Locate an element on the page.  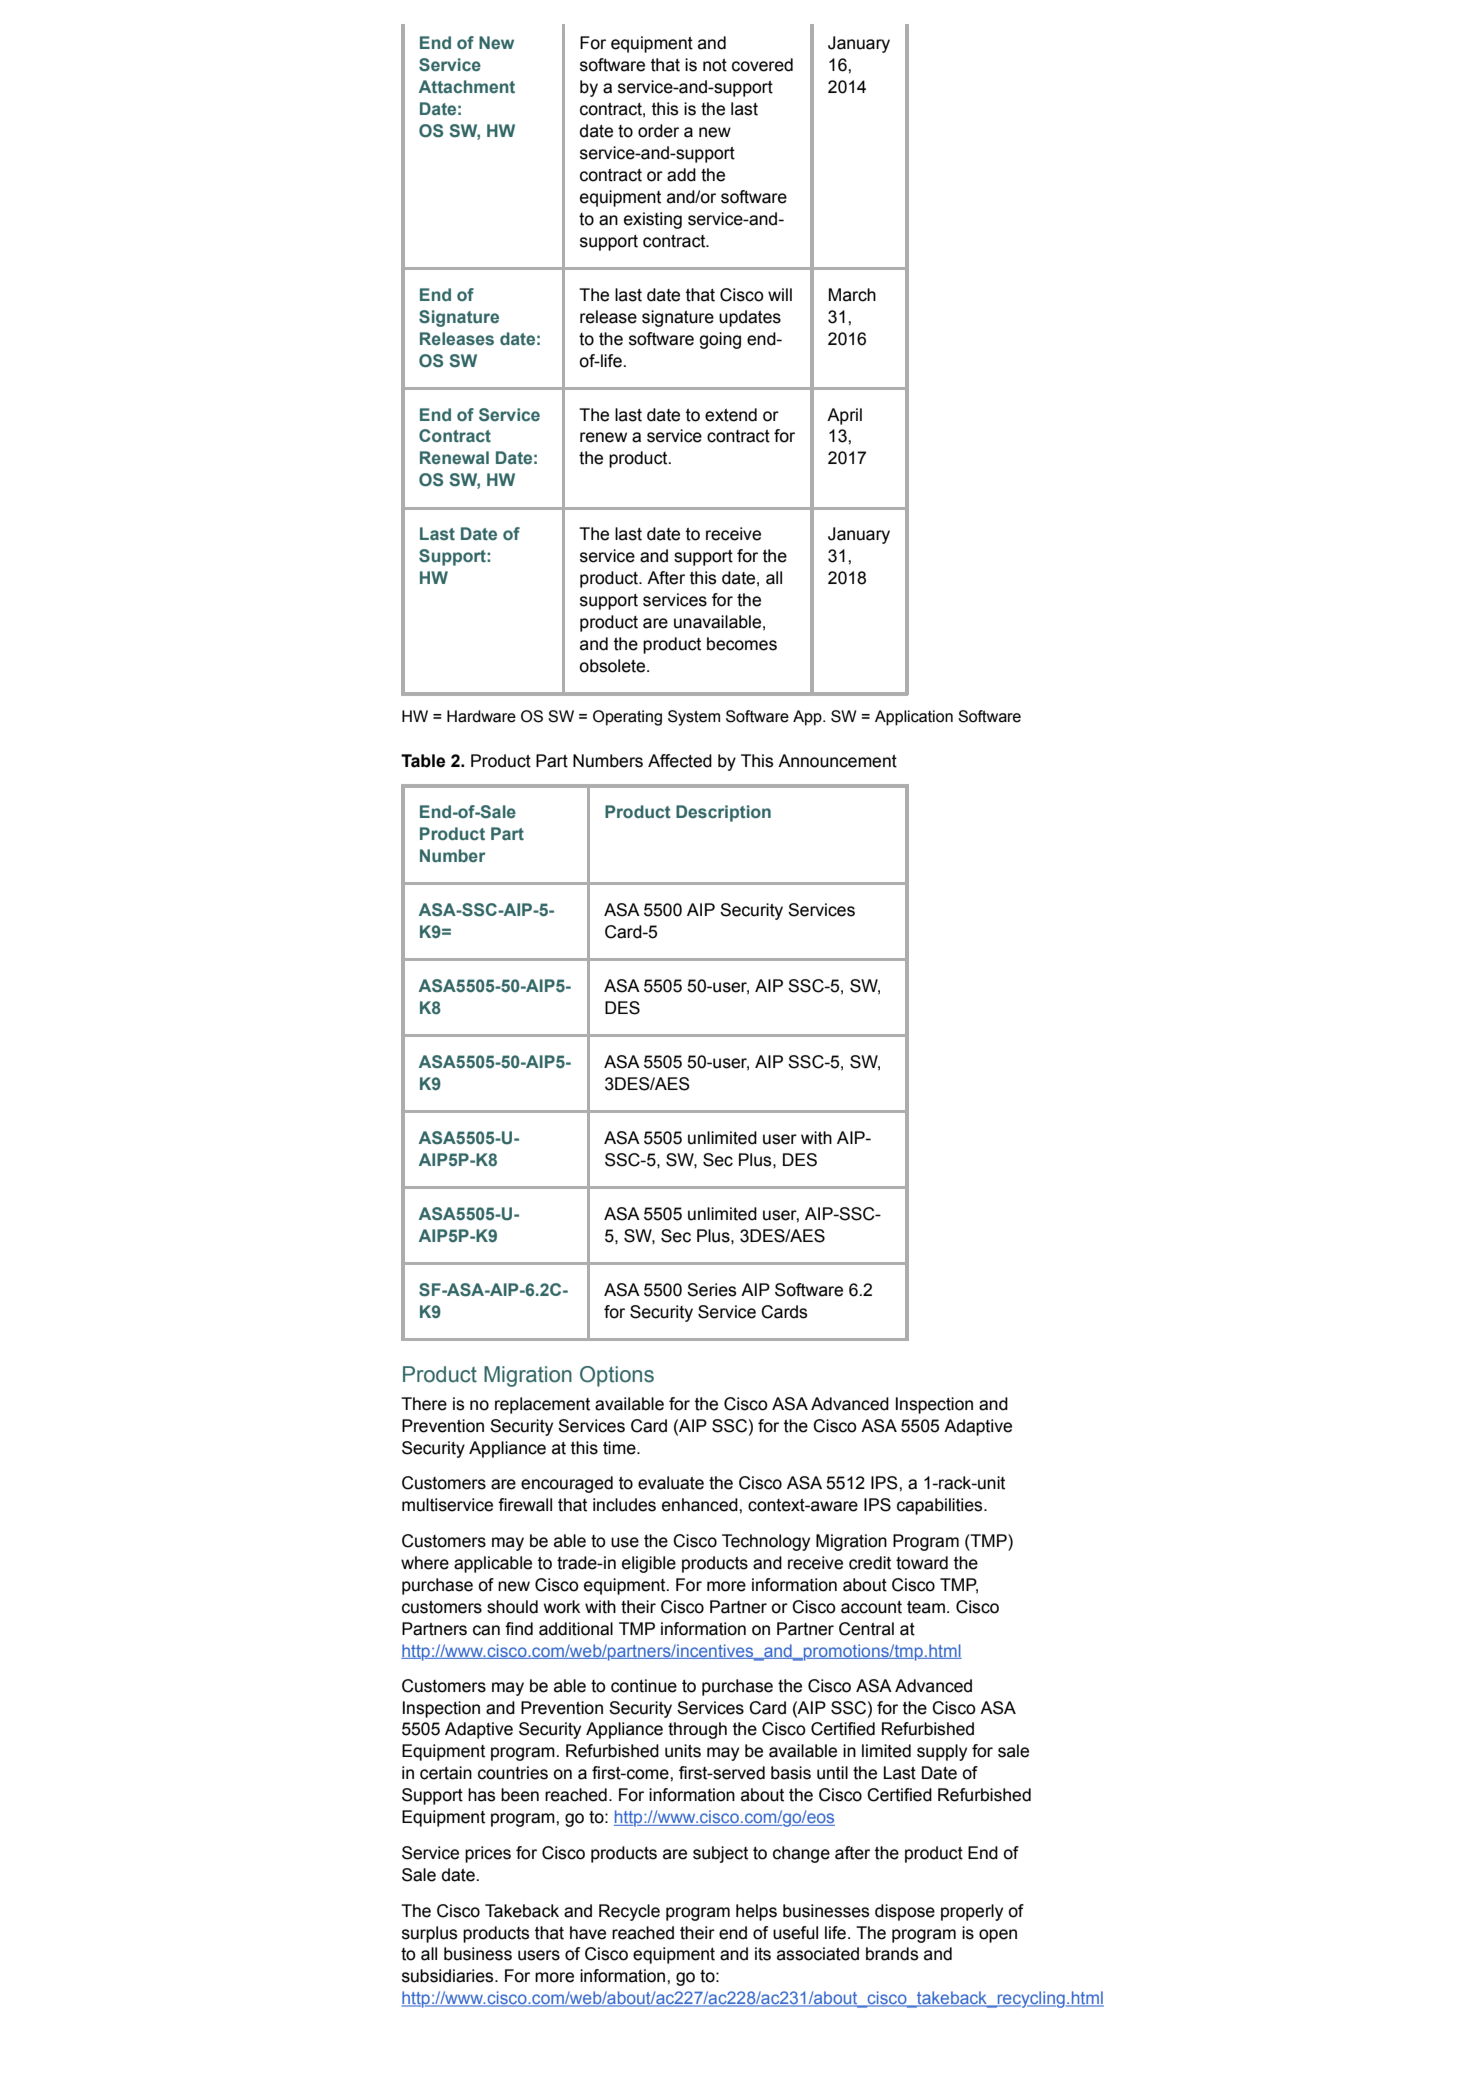
dispose is located at coordinates (905, 1912).
